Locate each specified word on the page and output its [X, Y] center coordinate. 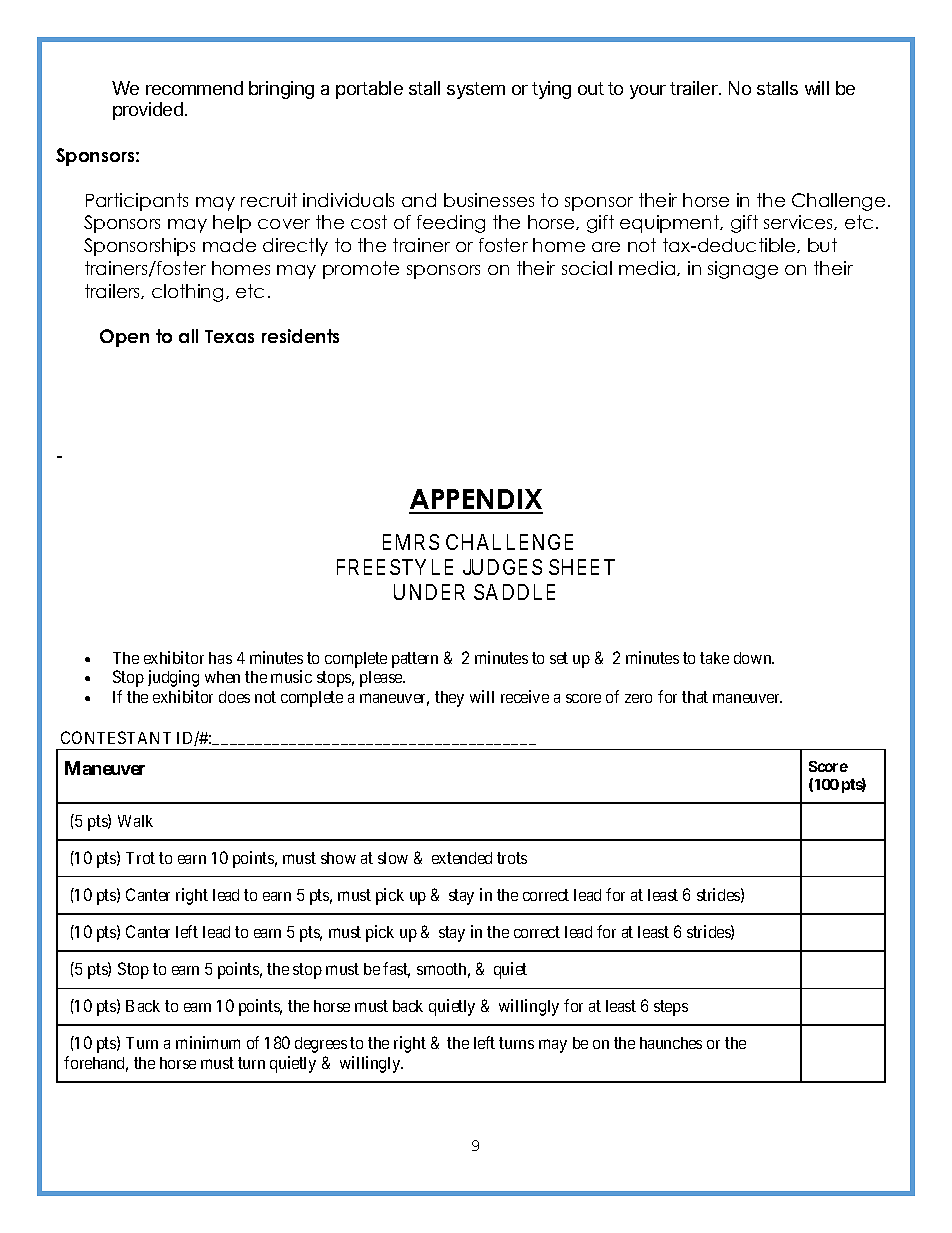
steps [671, 1008]
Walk [135, 821]
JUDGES [502, 567]
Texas [229, 336]
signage [743, 270]
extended [462, 858]
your [648, 92]
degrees [321, 1045]
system [476, 90]
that [695, 697]
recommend [194, 88]
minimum [208, 1042]
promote [361, 270]
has [220, 658]
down [754, 658]
